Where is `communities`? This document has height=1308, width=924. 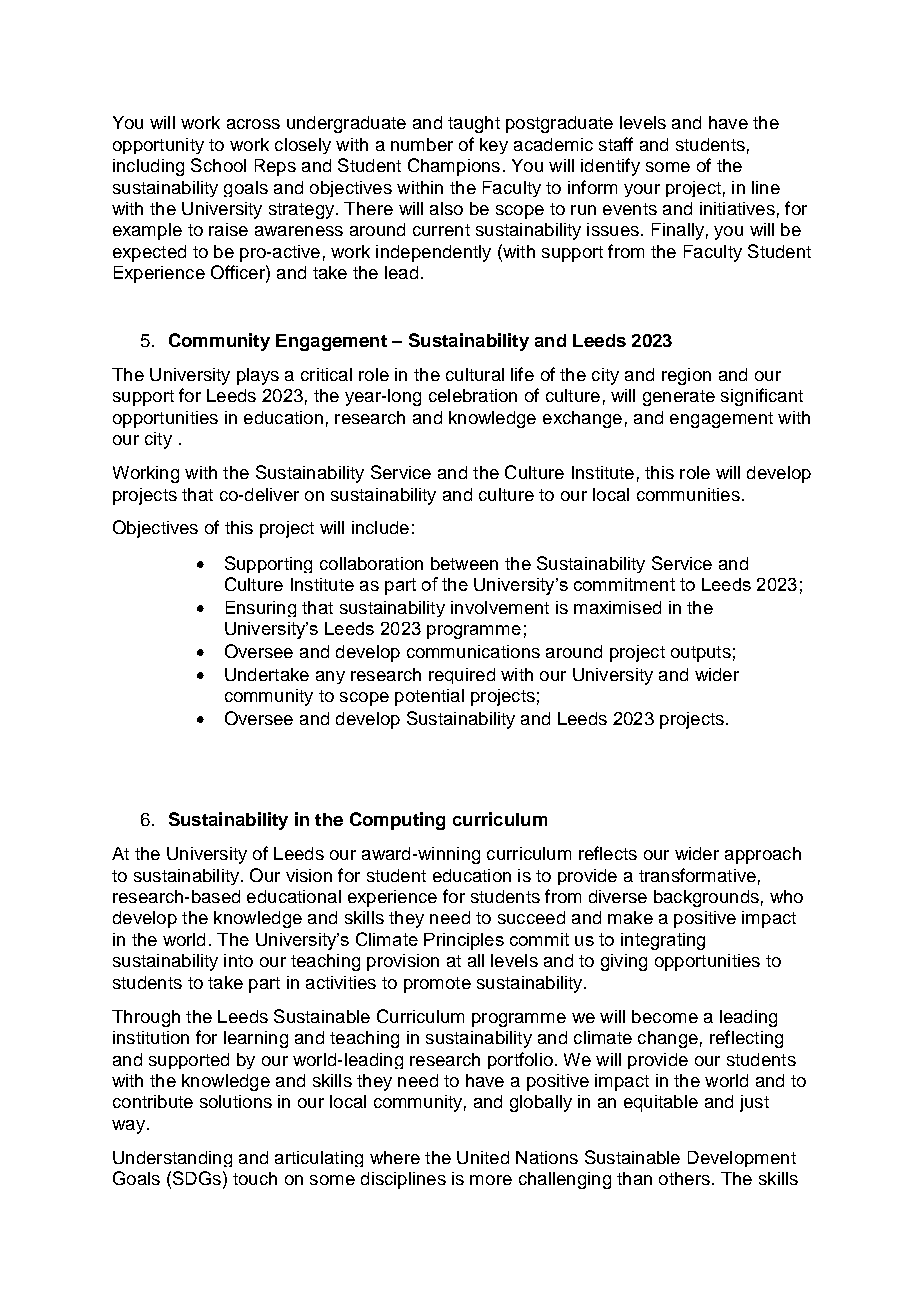 communities is located at coordinates (688, 494).
